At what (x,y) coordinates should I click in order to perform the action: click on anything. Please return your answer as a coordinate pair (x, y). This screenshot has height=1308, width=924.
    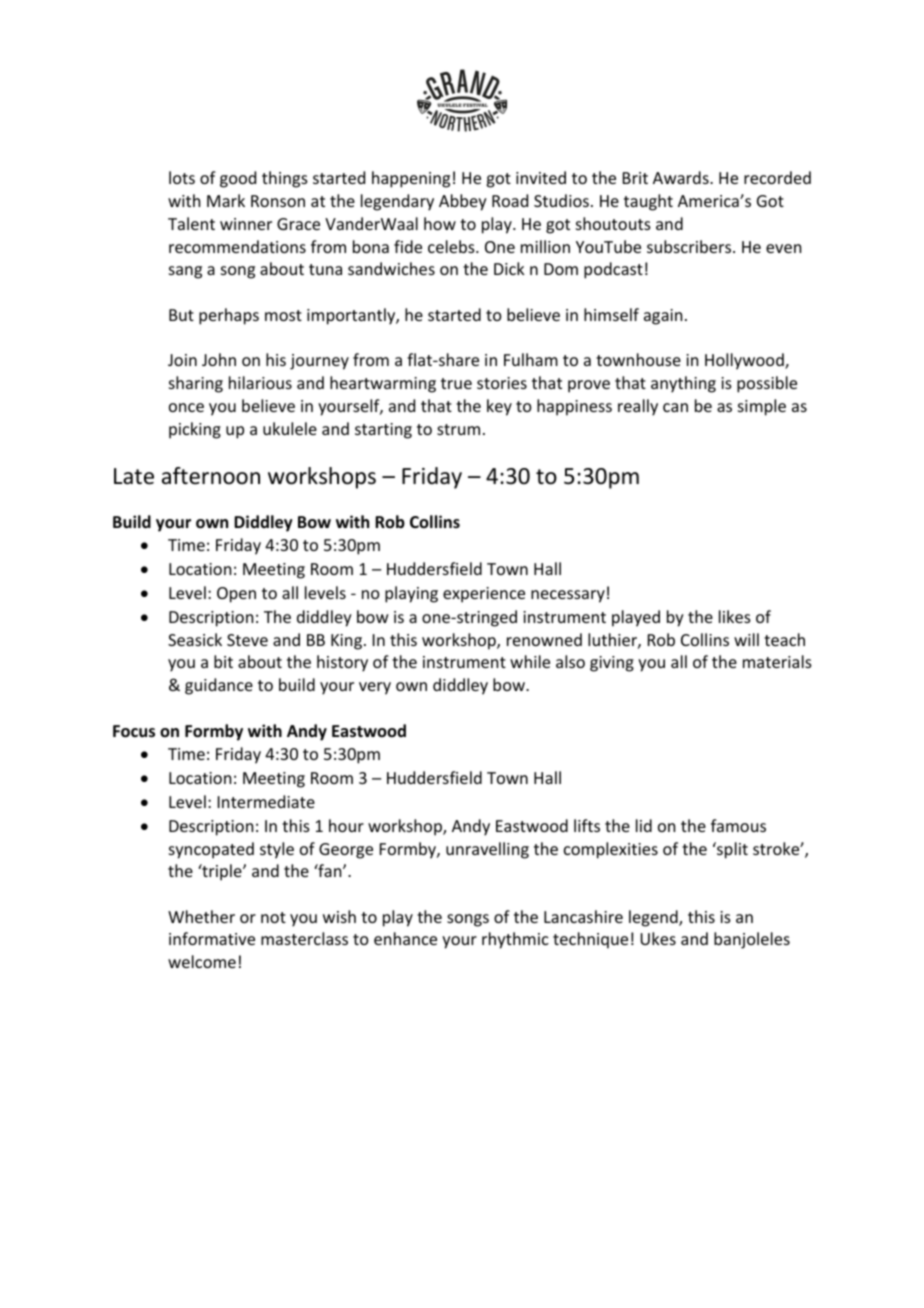
    Looking at the image, I should click on (683, 384).
